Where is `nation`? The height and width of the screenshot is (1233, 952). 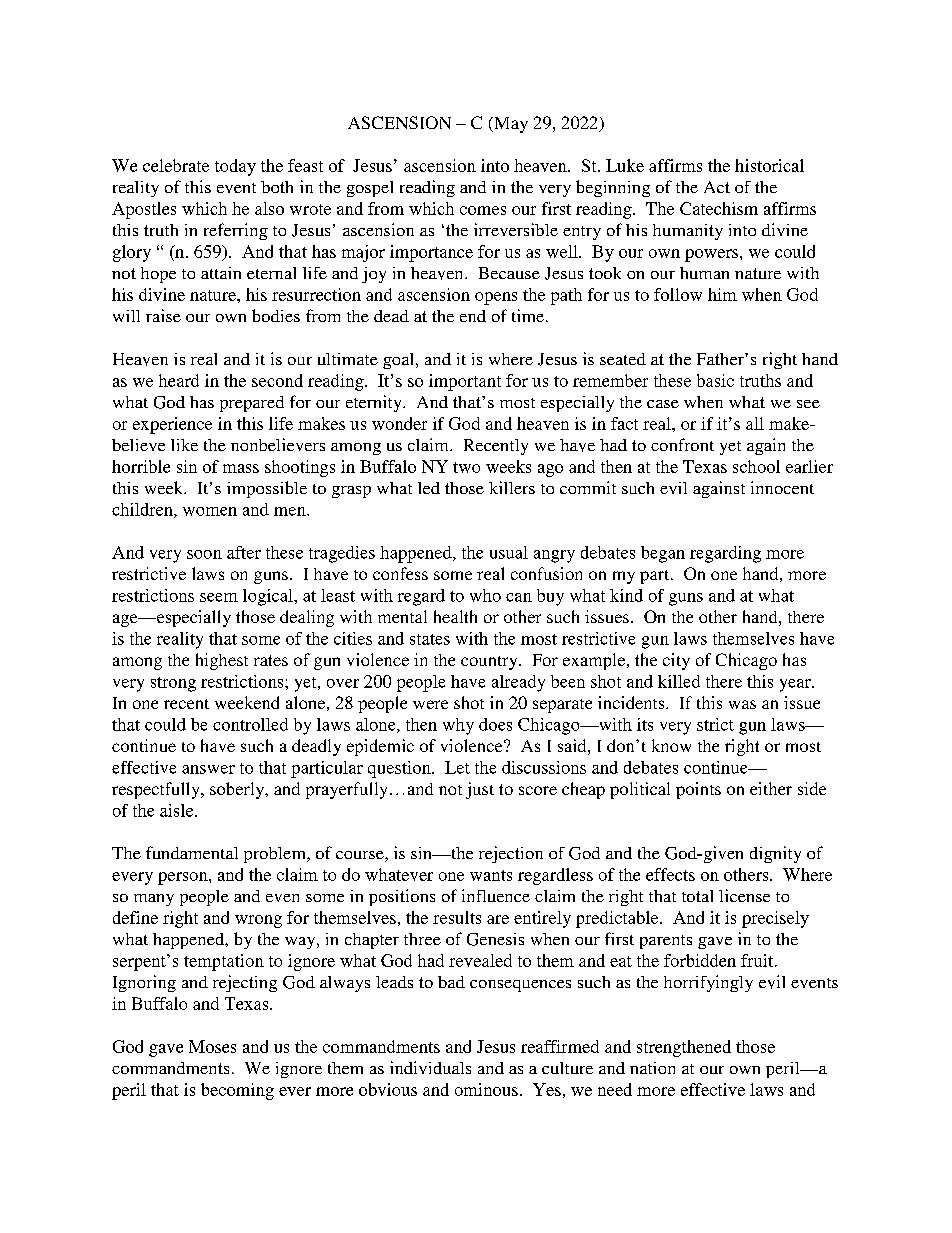
nation is located at coordinates (652, 1068).
